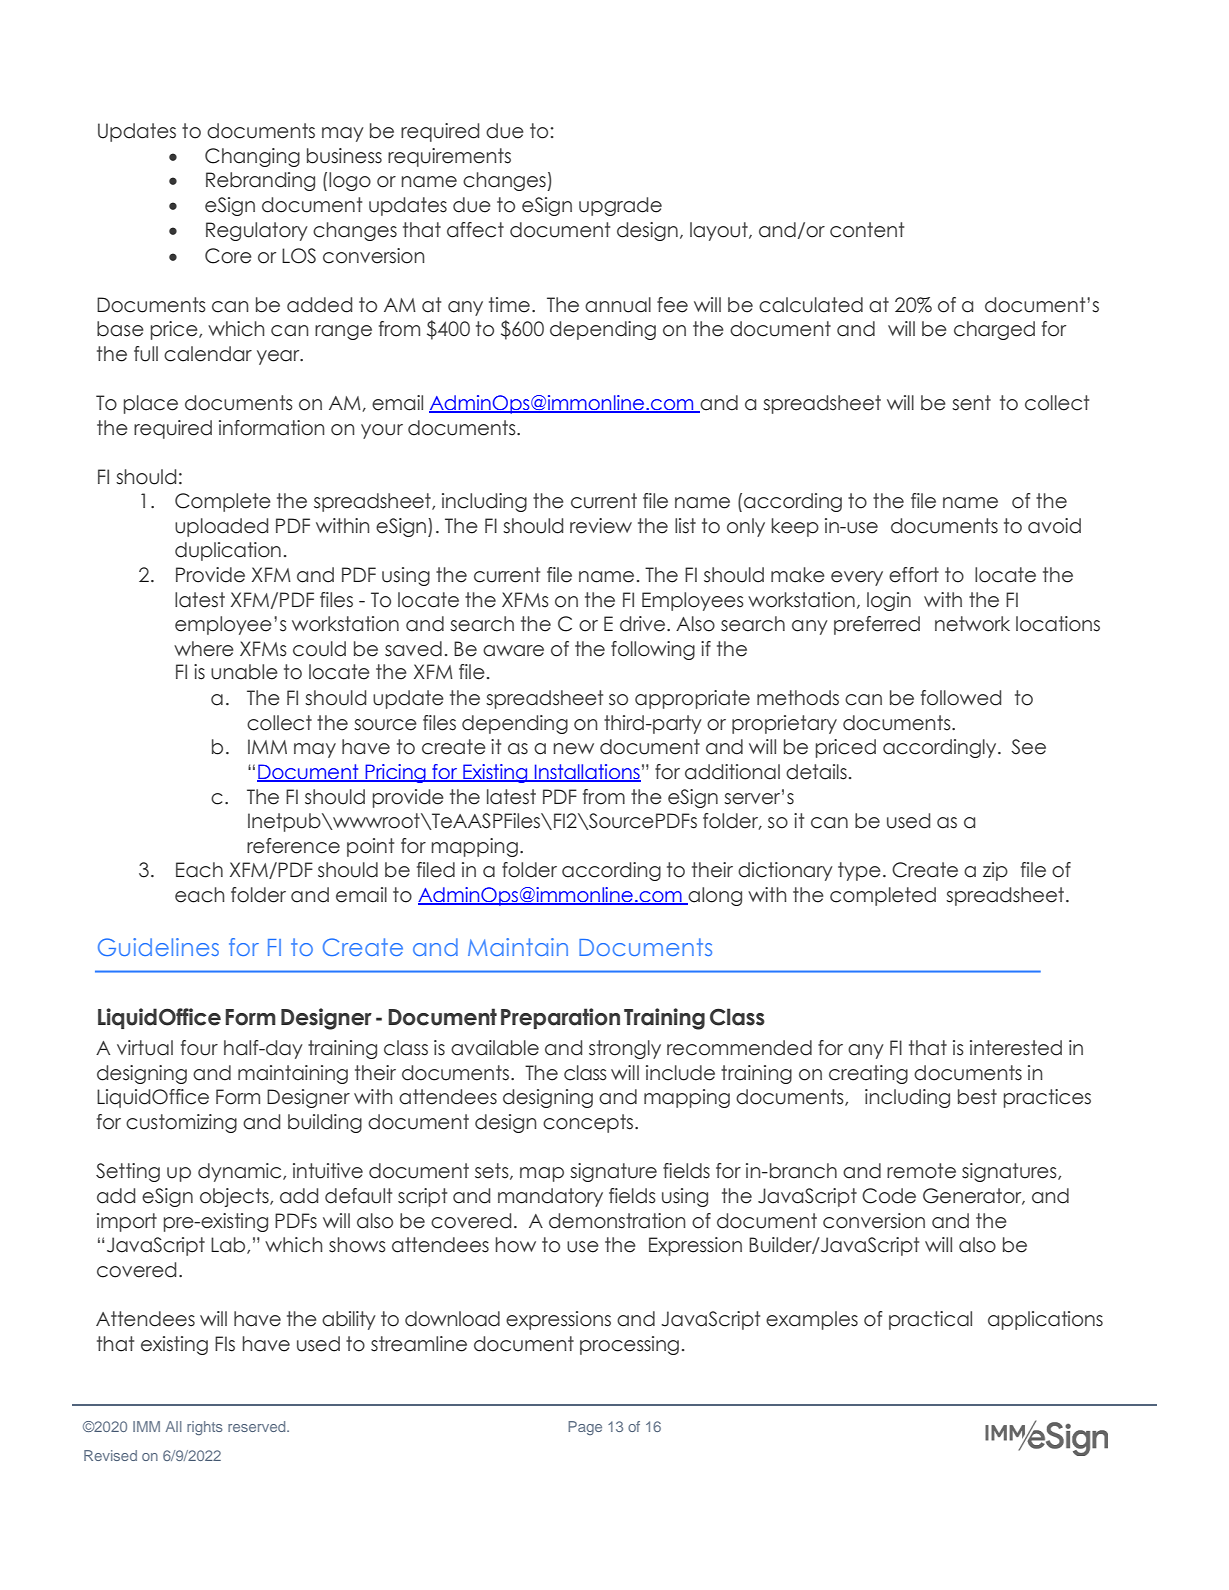  I want to click on upgrade, so click(620, 206).
